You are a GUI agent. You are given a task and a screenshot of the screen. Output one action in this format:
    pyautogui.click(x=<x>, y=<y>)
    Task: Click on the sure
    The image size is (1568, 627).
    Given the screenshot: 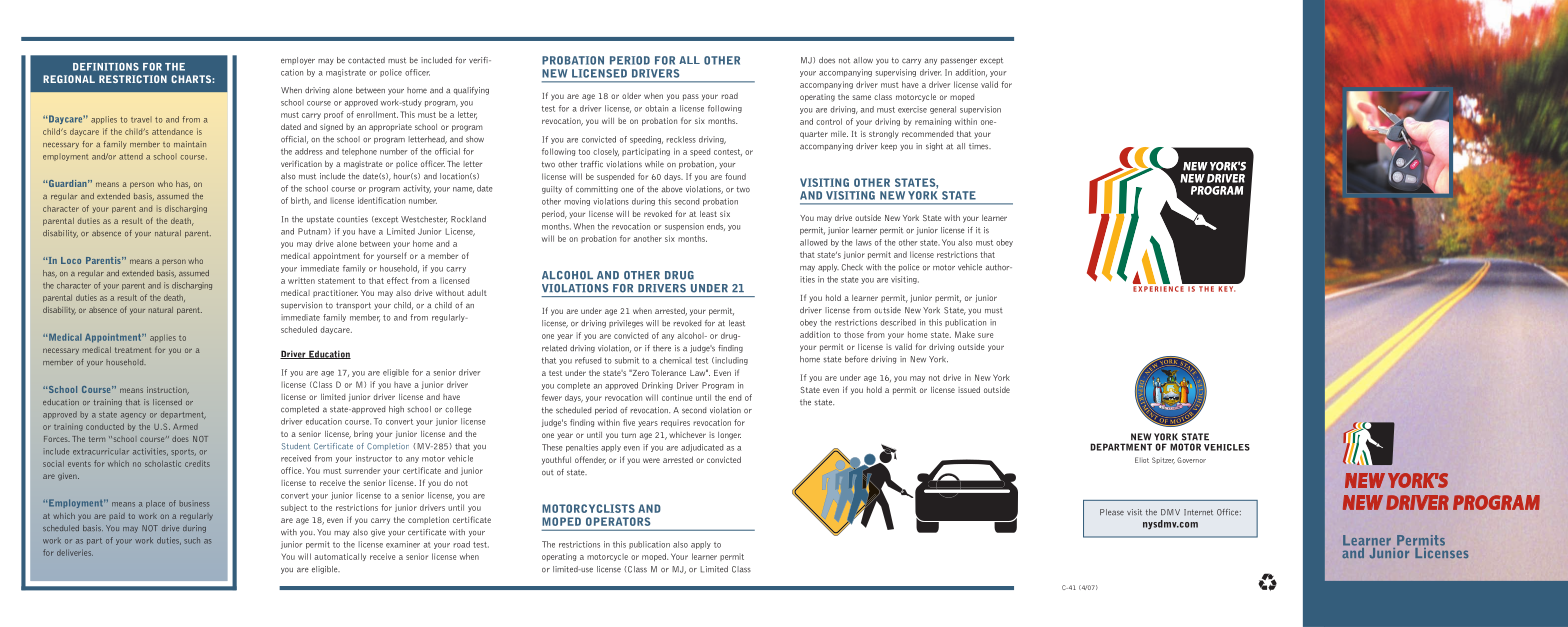 What is the action you would take?
    pyautogui.click(x=985, y=335)
